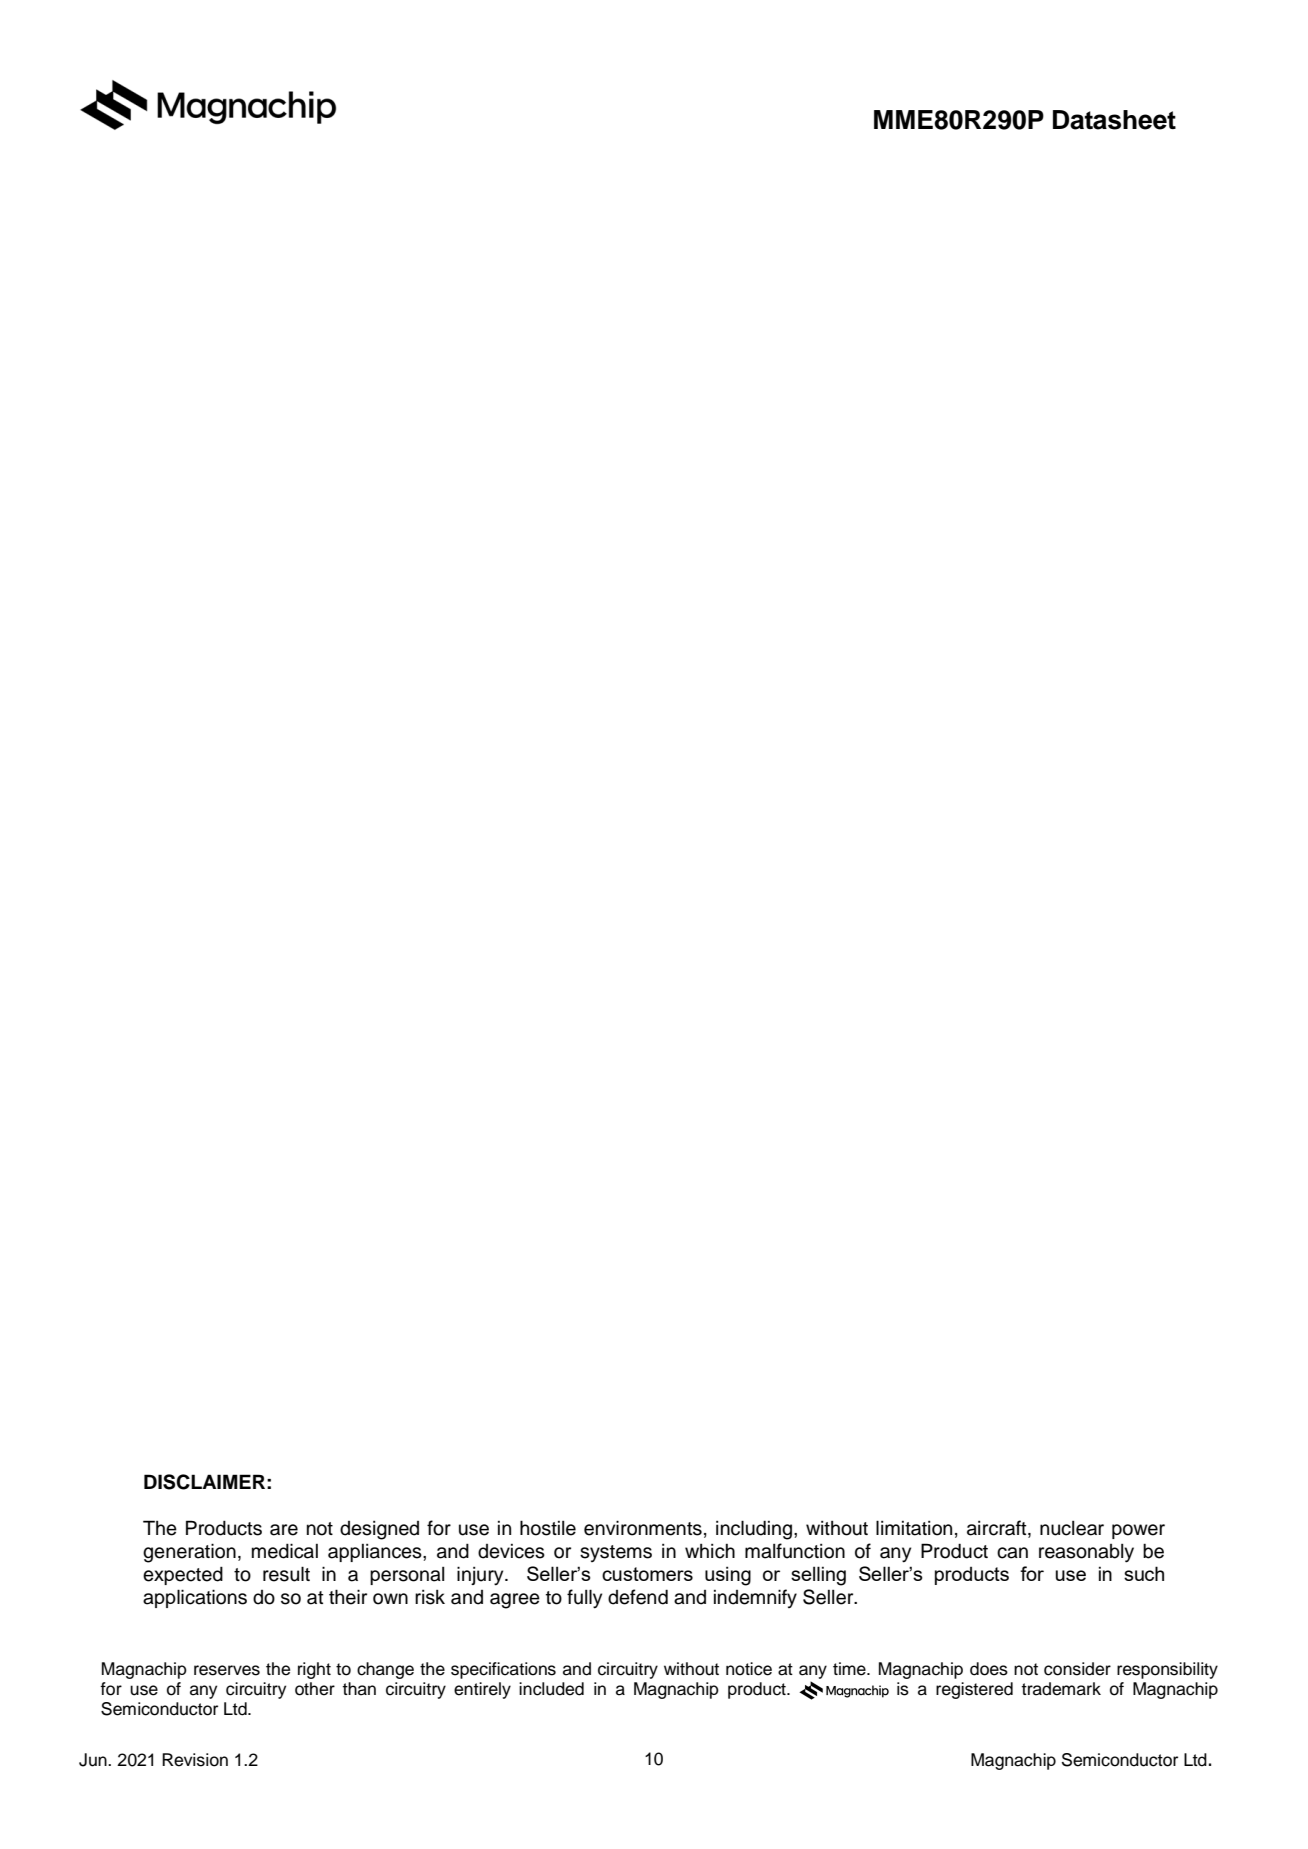 Image resolution: width=1308 pixels, height=1849 pixels. What do you see at coordinates (551, 1689) in the screenshot?
I see `included` at bounding box center [551, 1689].
